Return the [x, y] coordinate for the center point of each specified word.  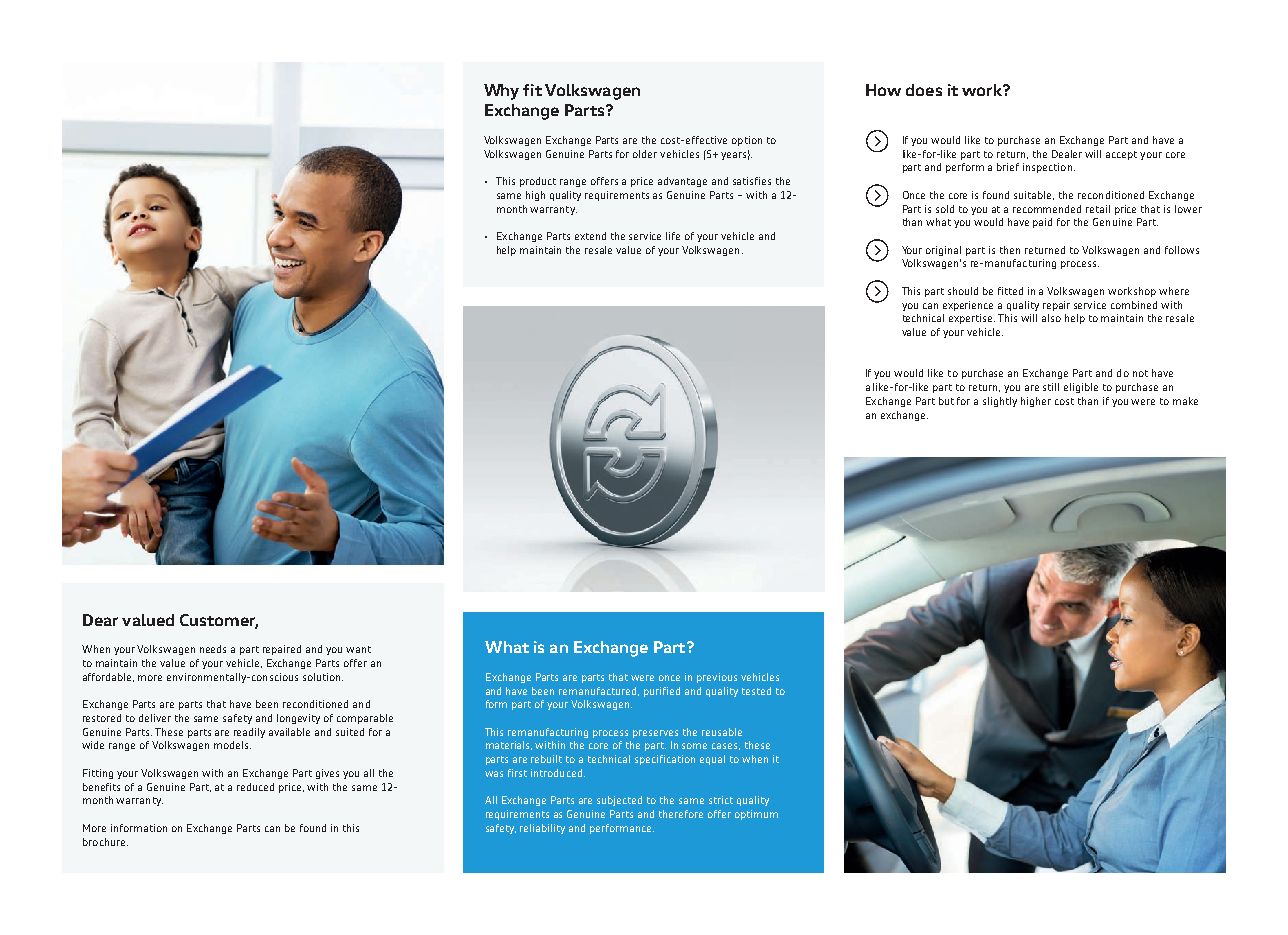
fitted [1010, 291]
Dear [100, 620]
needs [213, 649]
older [645, 154]
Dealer [1067, 154]
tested [756, 691]
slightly [1000, 402]
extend [590, 236]
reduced [255, 787]
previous [717, 678]
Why [501, 92]
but [946, 401]
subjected [619, 801]
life [673, 236]
